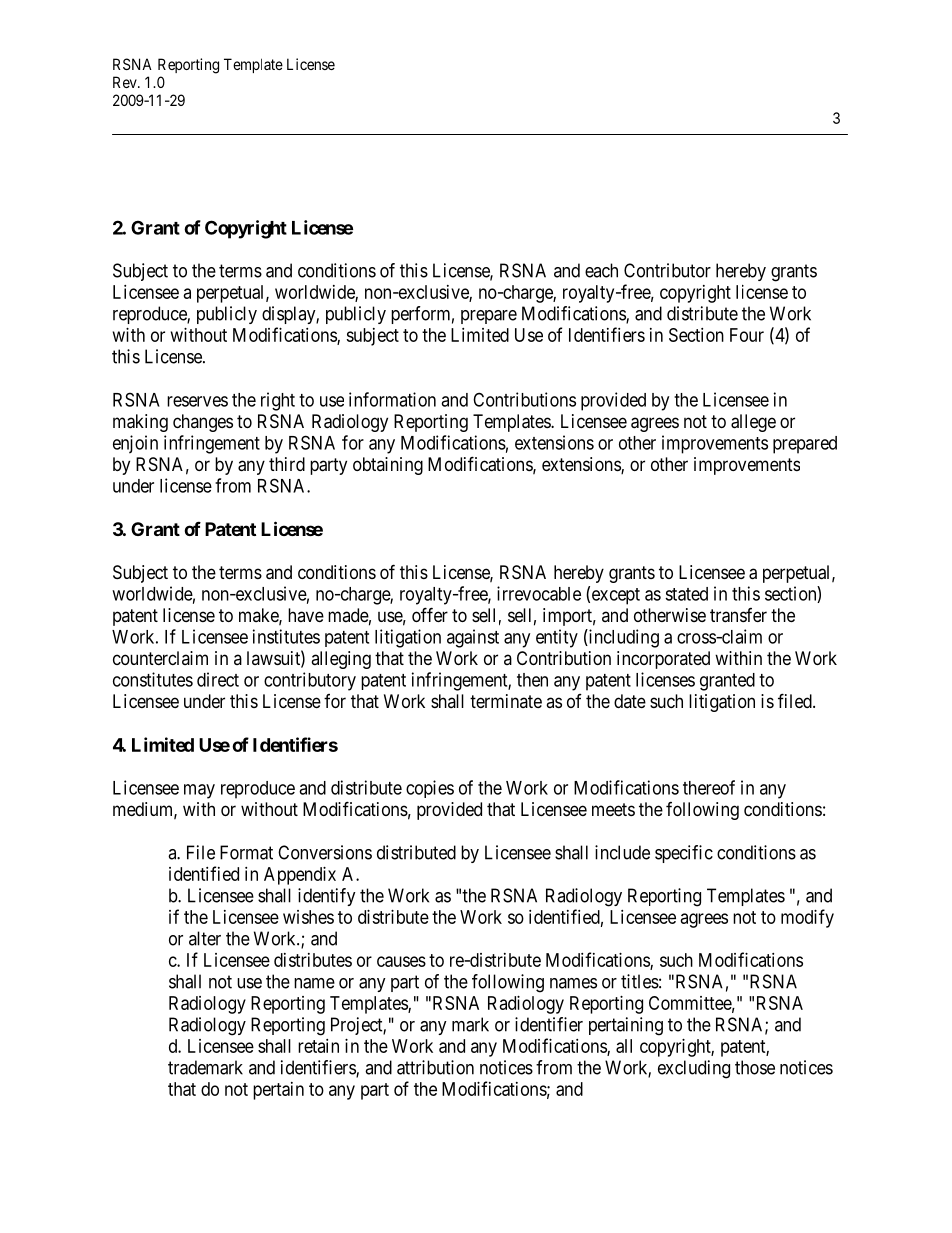 This image has width=952, height=1233. Describe the element at coordinates (306, 615) in the image. I see `have` at that location.
